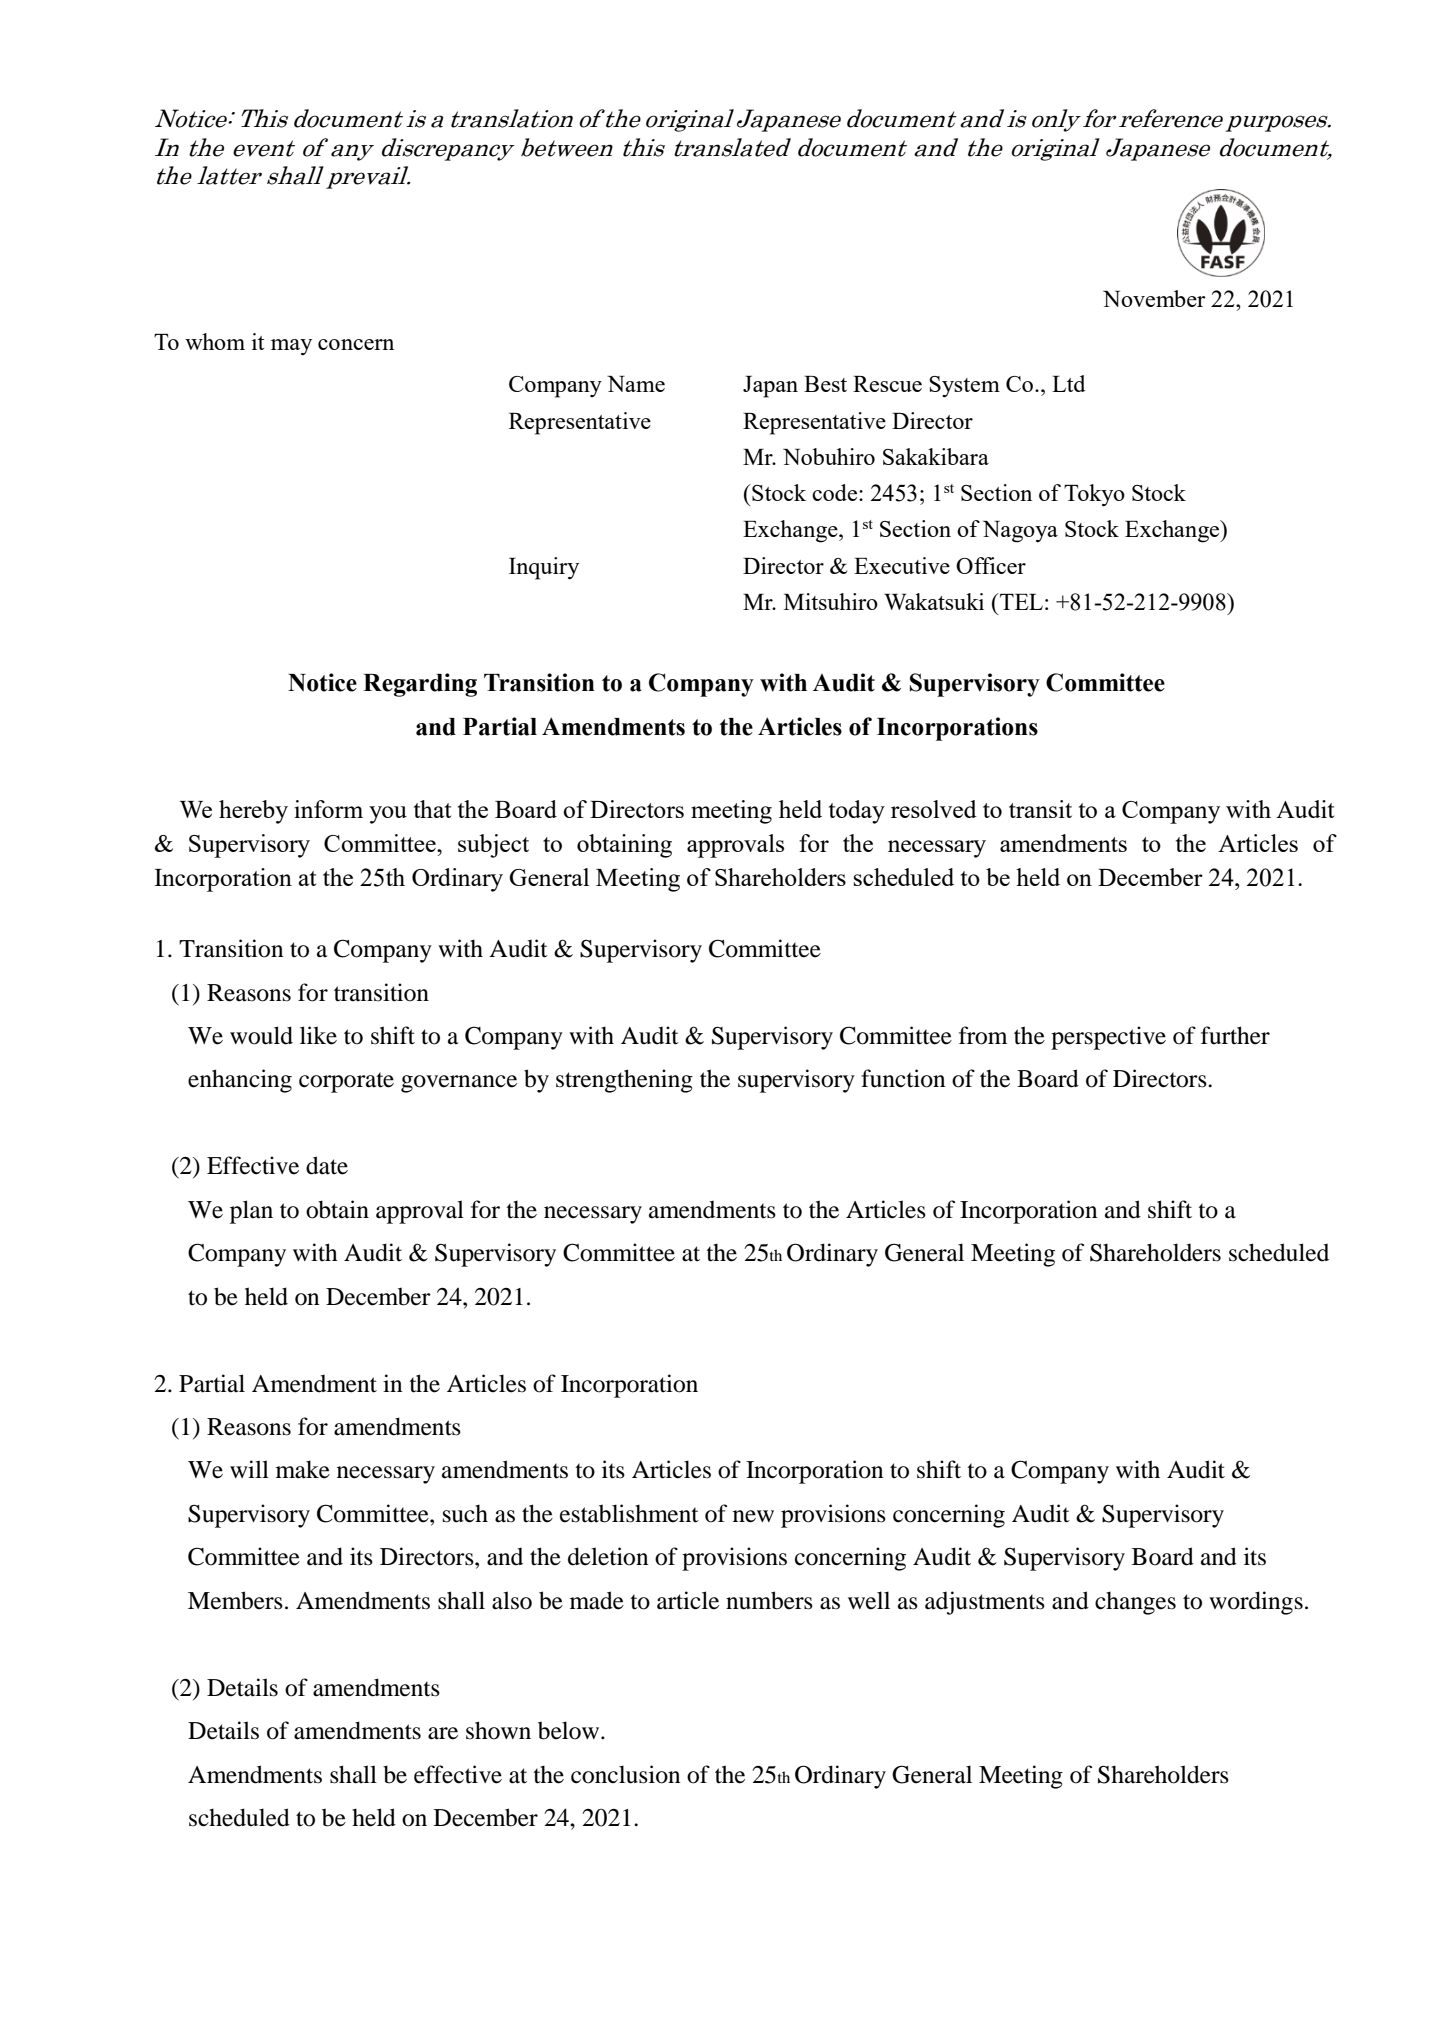 The image size is (1436, 2032). What do you see at coordinates (318, 1035) in the screenshot?
I see `like` at bounding box center [318, 1035].
